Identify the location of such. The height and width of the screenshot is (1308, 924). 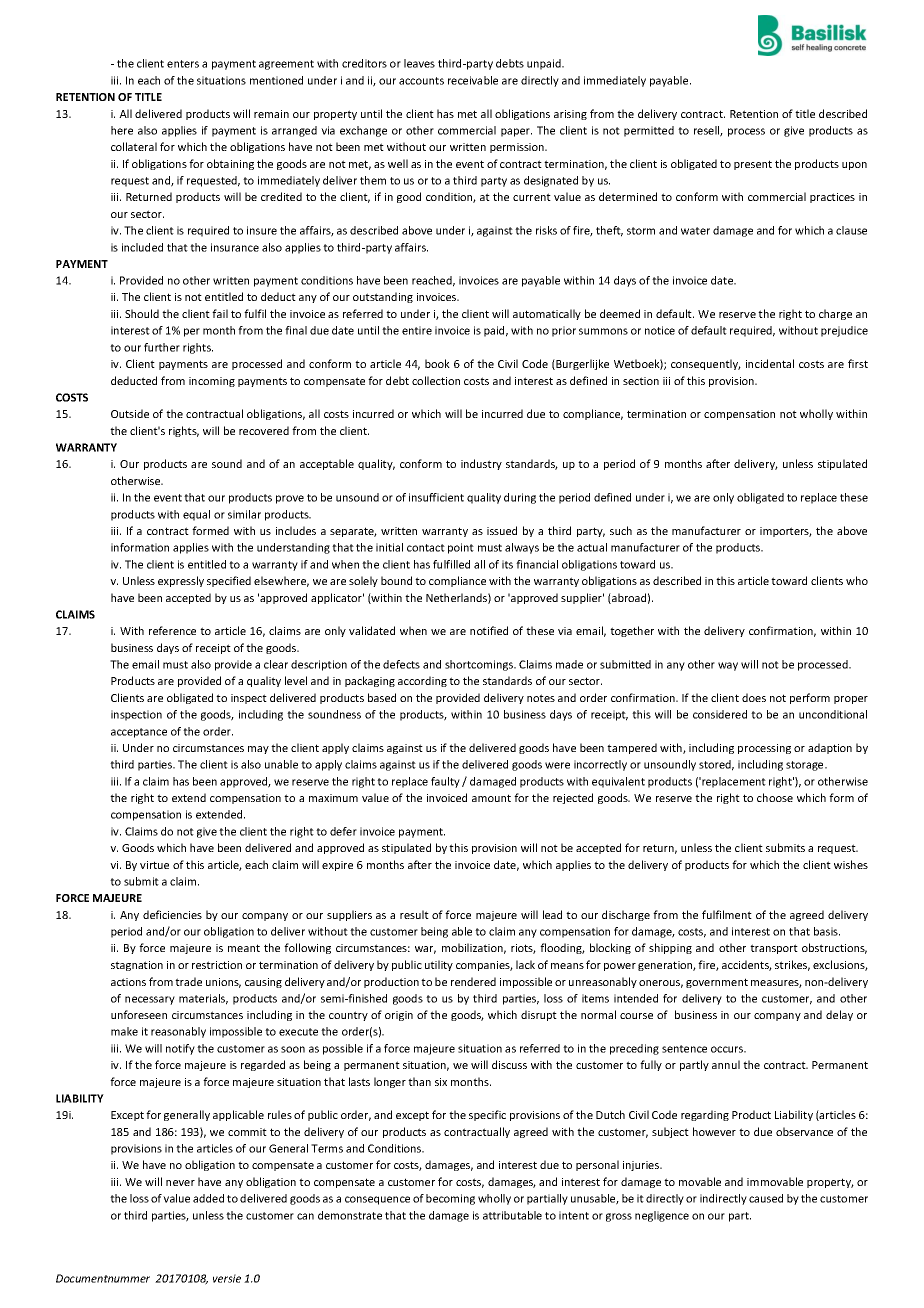
(621, 530).
